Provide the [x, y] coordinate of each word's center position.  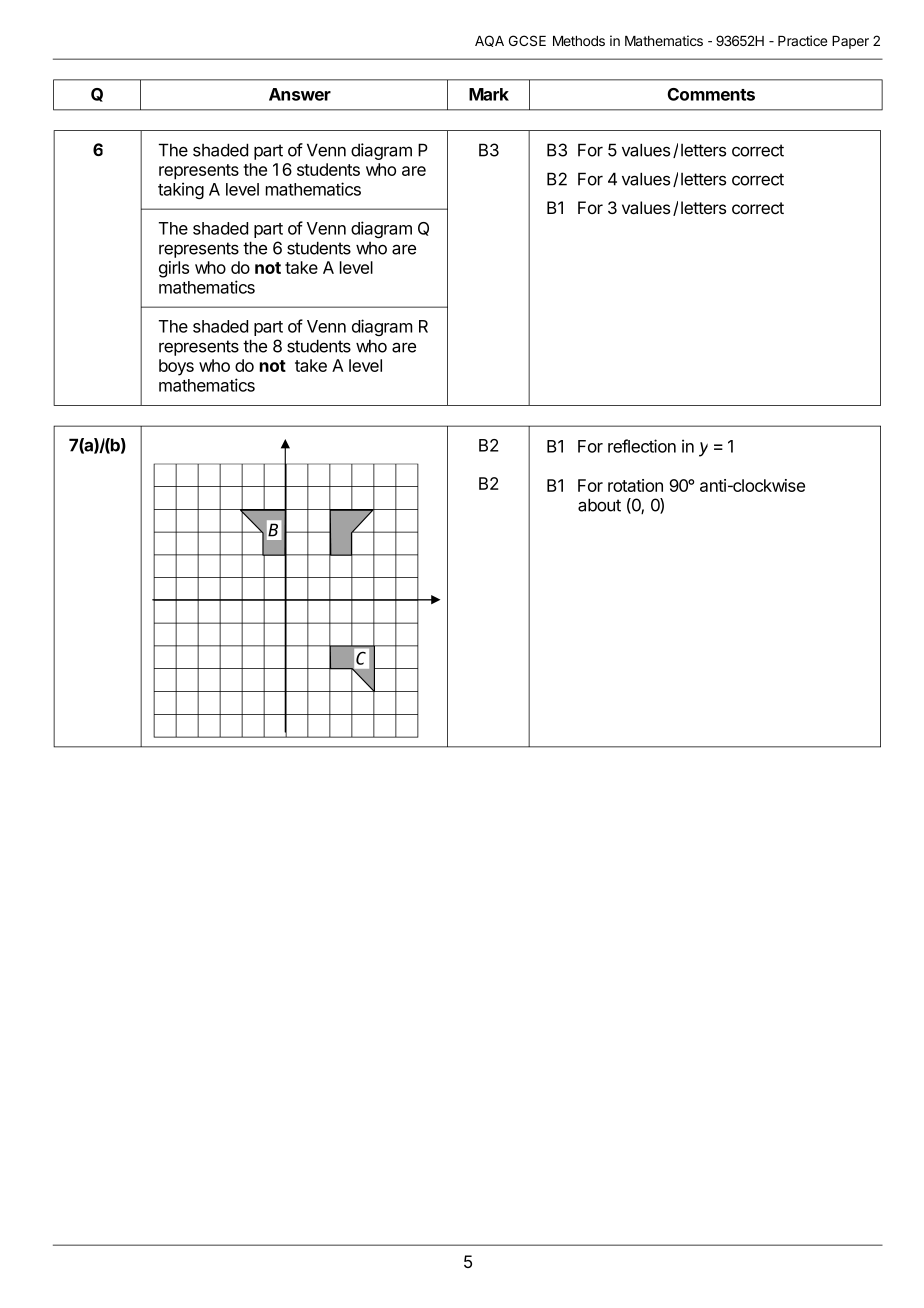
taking [181, 190]
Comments [711, 94]
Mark [489, 94]
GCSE [527, 40]
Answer [300, 94]
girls [174, 269]
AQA [489, 41]
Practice [802, 40]
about [599, 505]
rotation [635, 485]
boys [176, 367]
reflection [642, 446]
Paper [850, 42]
